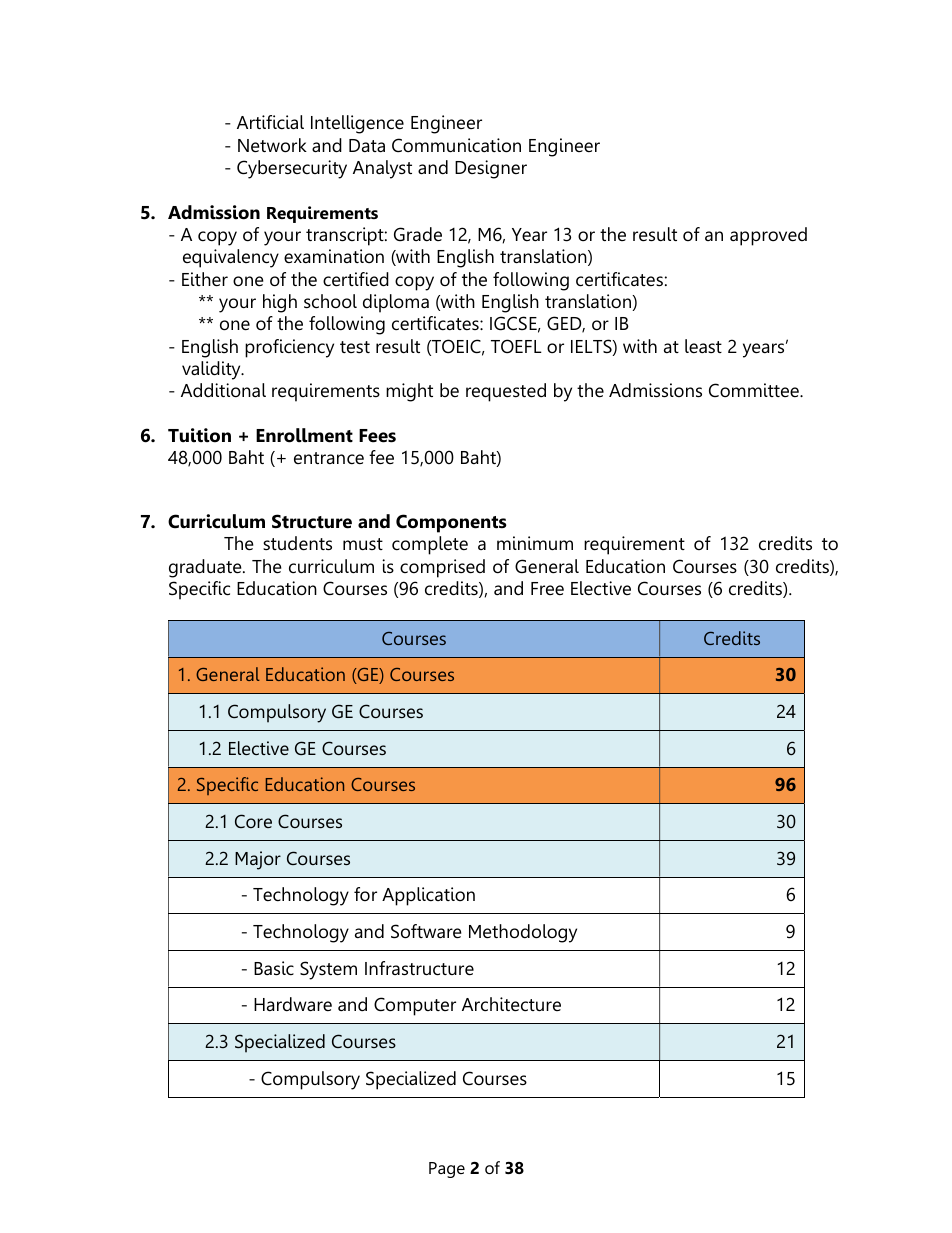 This screenshot has height=1233, width=952. What do you see at coordinates (491, 169) in the screenshot?
I see `Designer` at bounding box center [491, 169].
